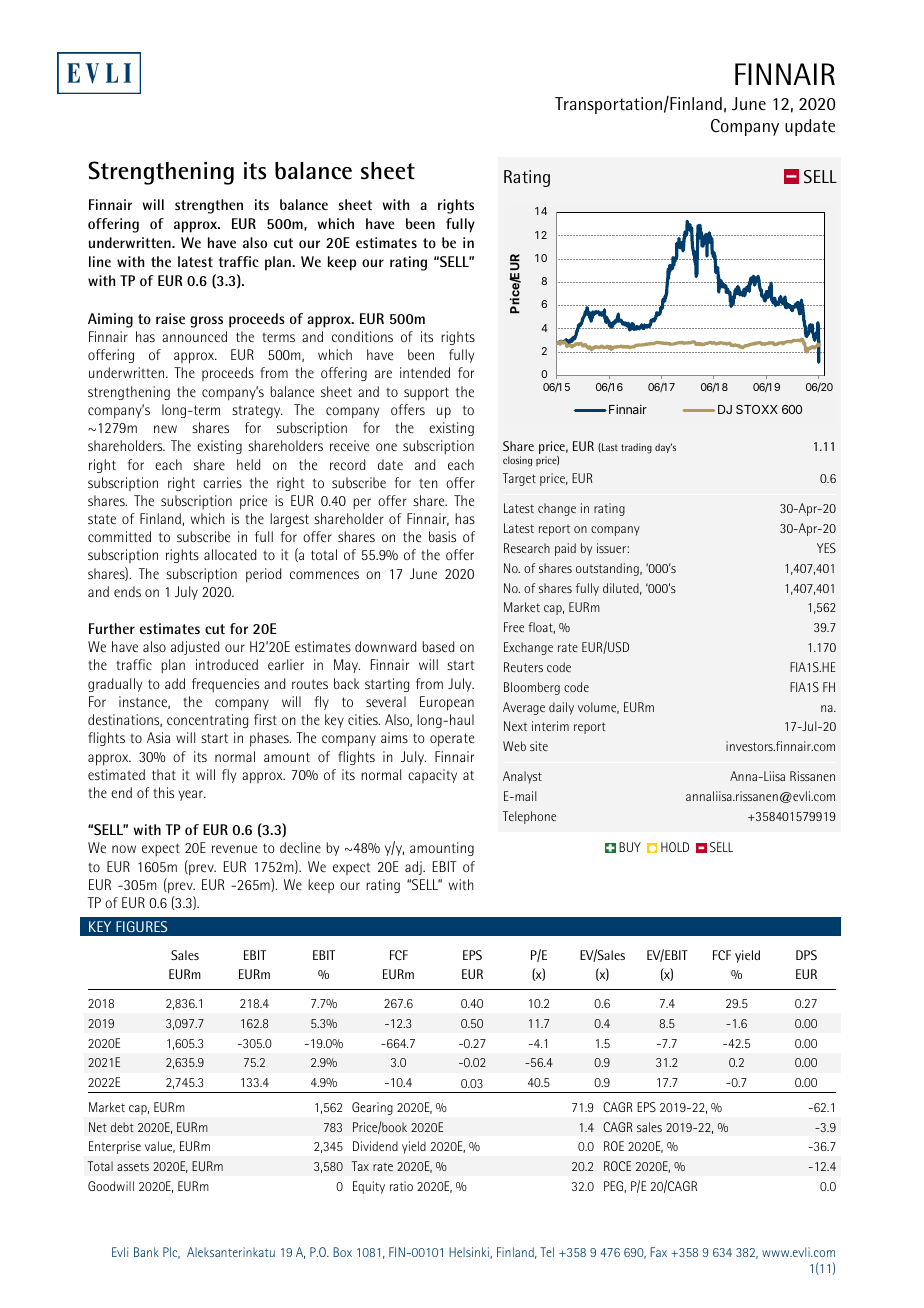  What do you see at coordinates (171, 1253) in the page?
I see `Plc` at bounding box center [171, 1253].
